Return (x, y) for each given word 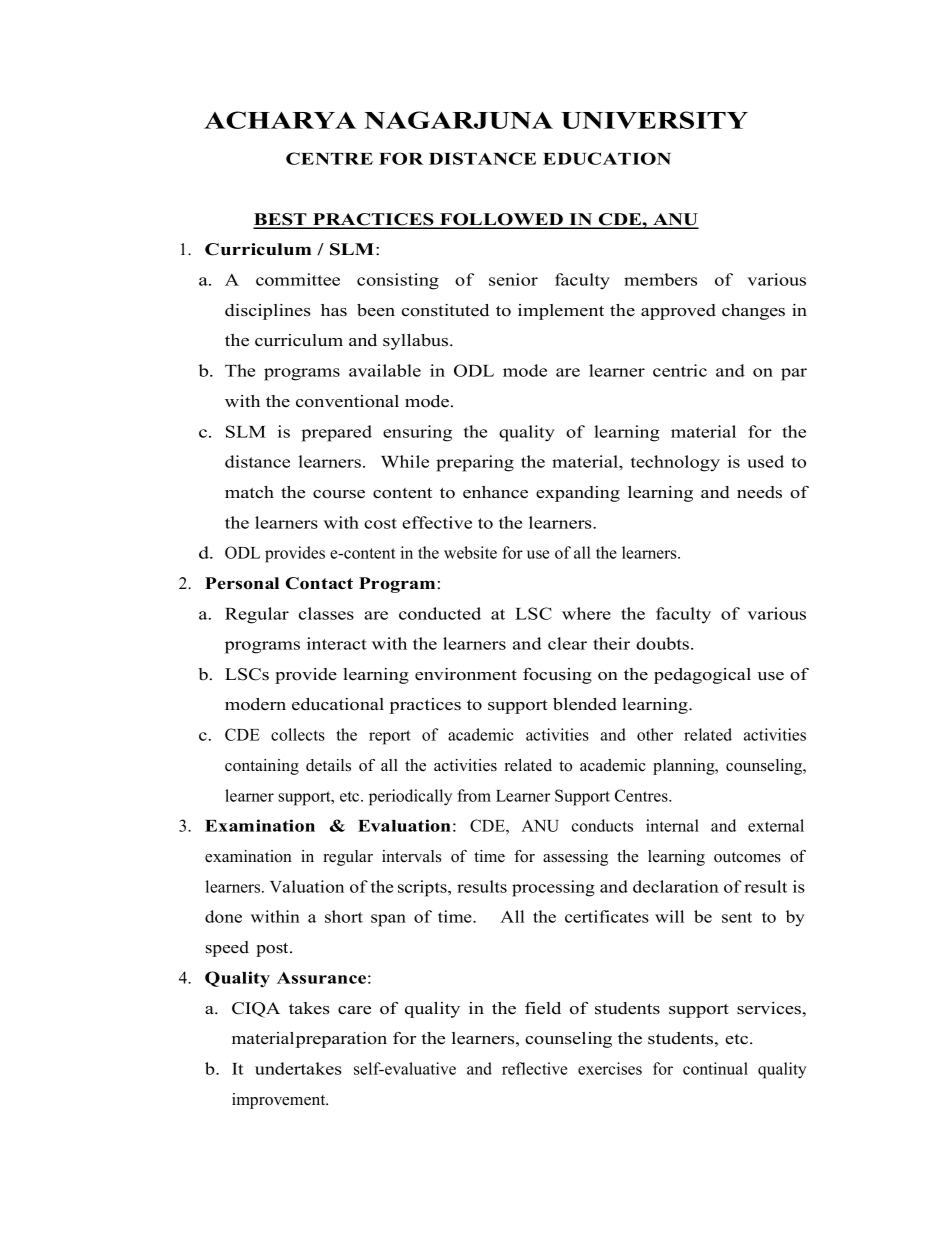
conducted (440, 613)
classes (326, 613)
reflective (534, 1068)
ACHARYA (280, 120)
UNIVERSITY (654, 120)
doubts (662, 643)
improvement (280, 1101)
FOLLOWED (502, 220)
